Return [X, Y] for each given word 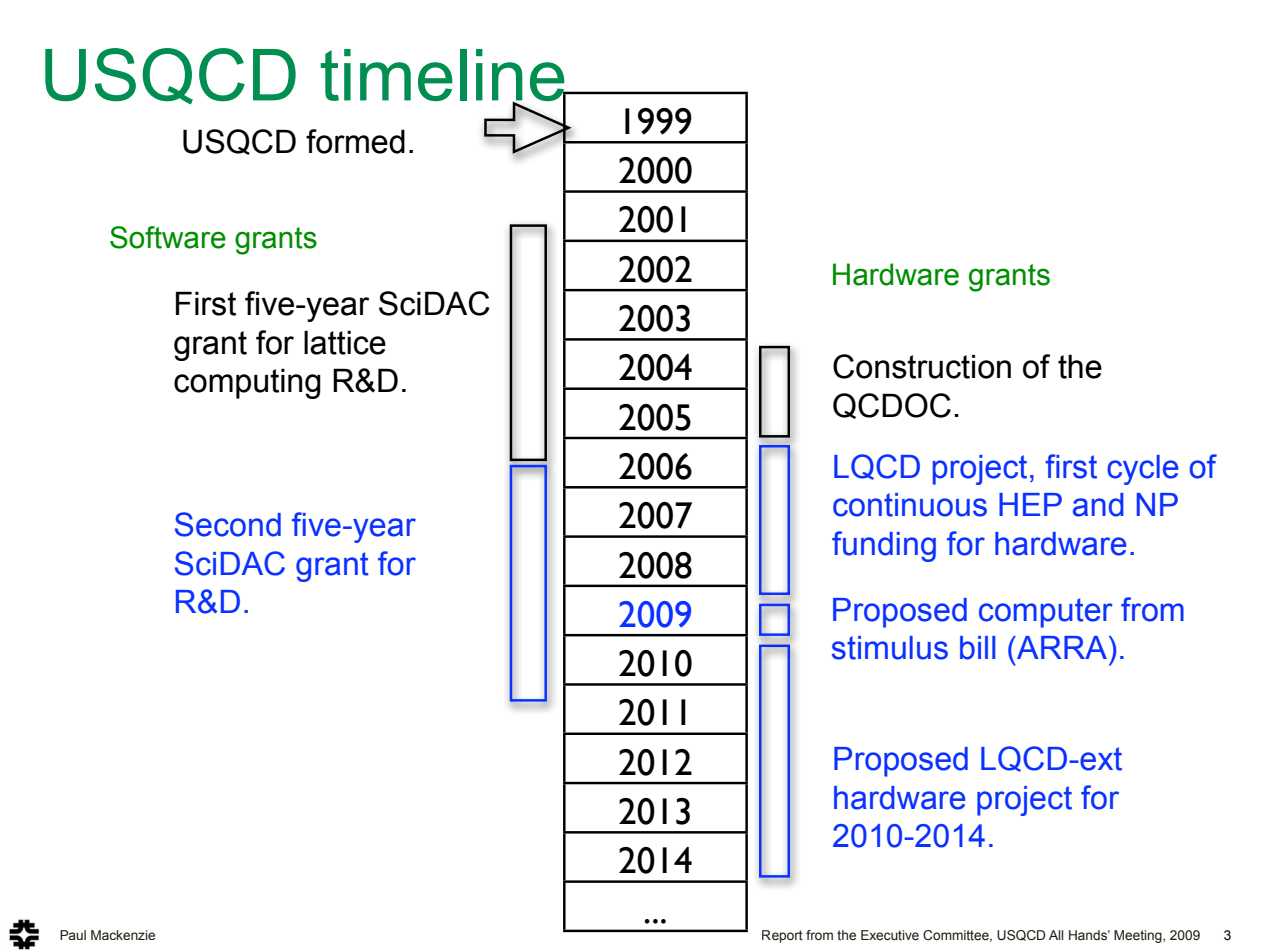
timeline [443, 76]
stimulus [890, 648]
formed [355, 141]
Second [228, 524]
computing [247, 383]
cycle [1142, 470]
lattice [345, 342]
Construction [922, 366]
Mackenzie [123, 935]
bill [977, 648]
